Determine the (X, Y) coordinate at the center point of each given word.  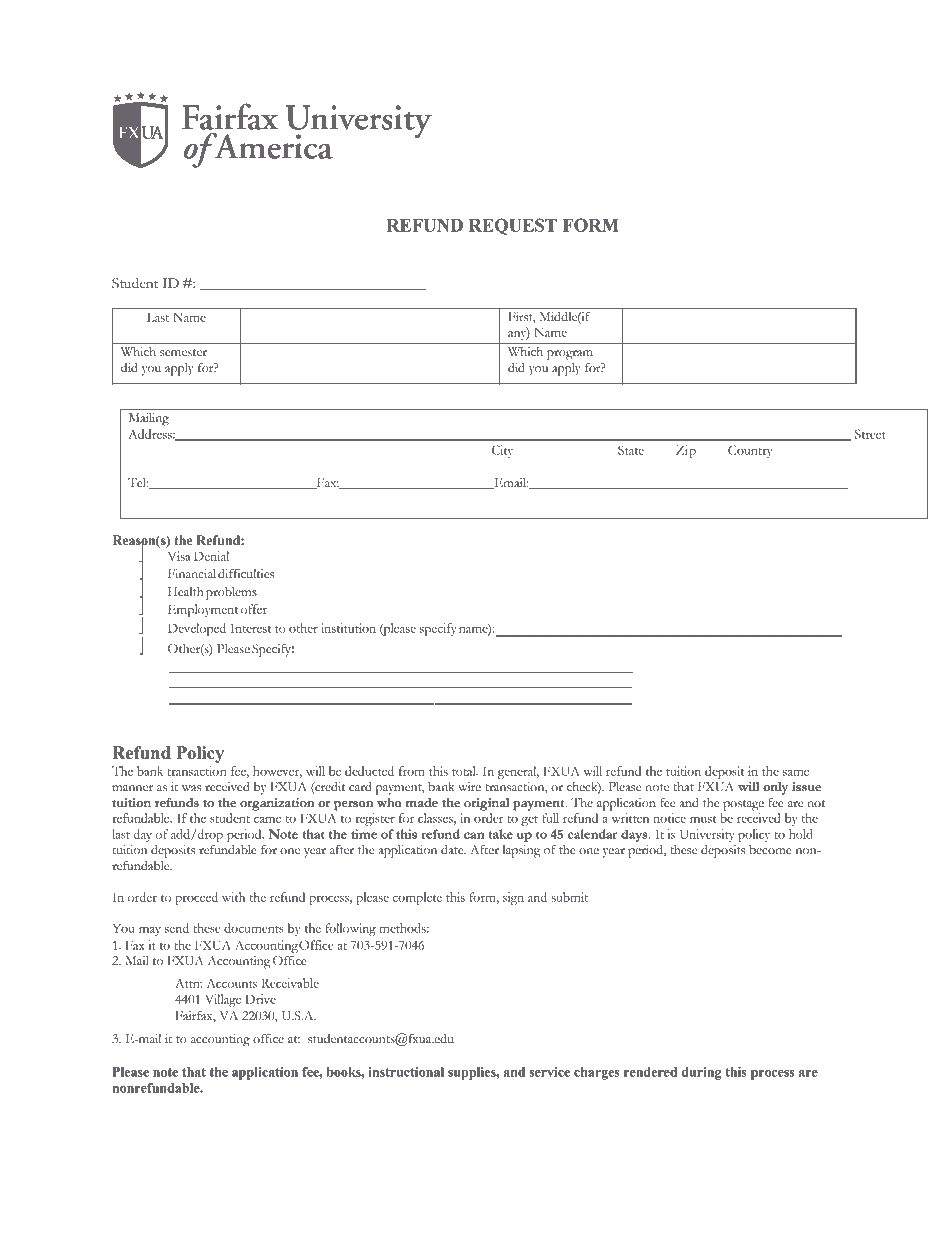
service (549, 1072)
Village (223, 1000)
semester (183, 353)
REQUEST (513, 226)
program (570, 355)
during (702, 1073)
